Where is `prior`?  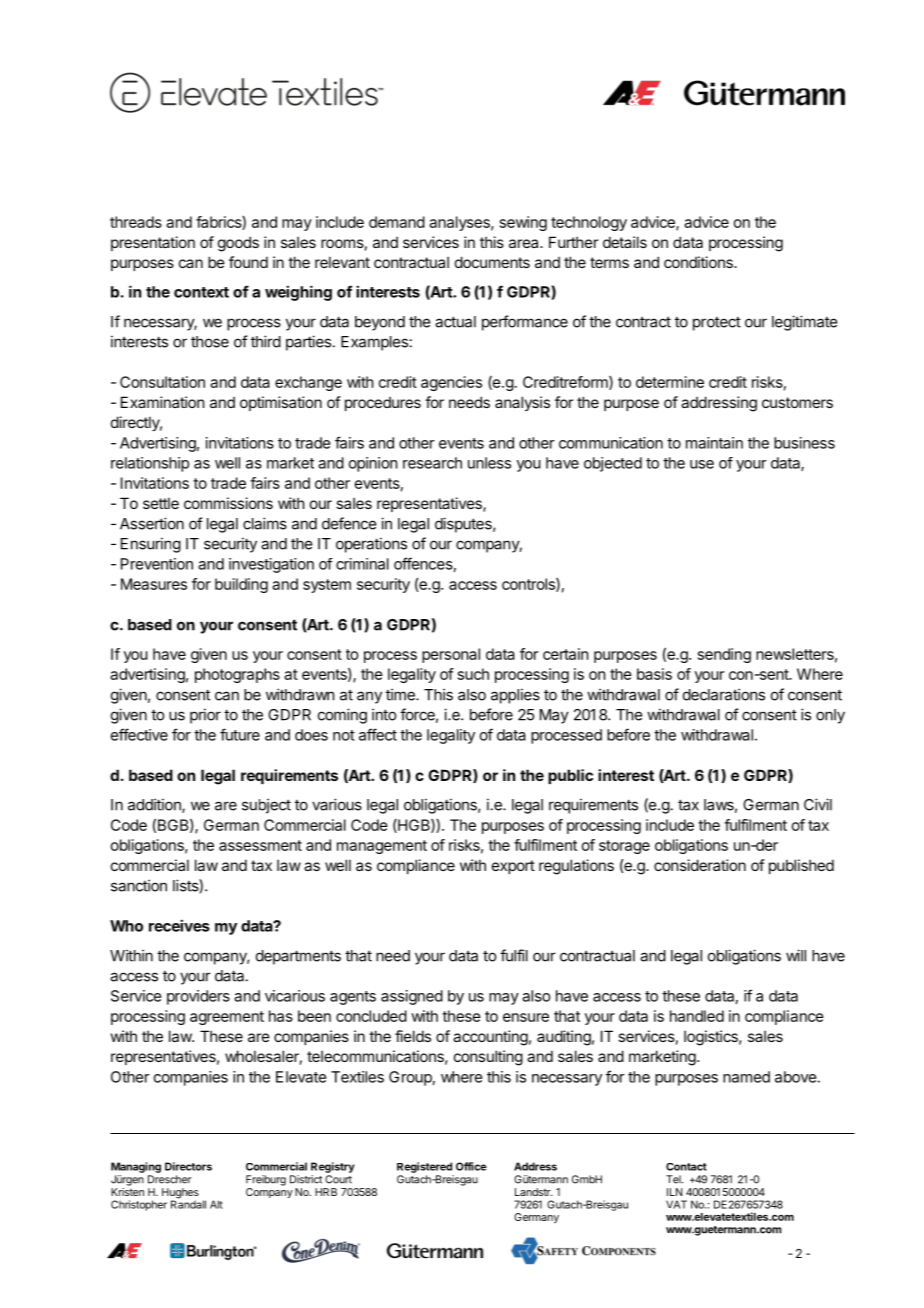
prior is located at coordinates (205, 716).
